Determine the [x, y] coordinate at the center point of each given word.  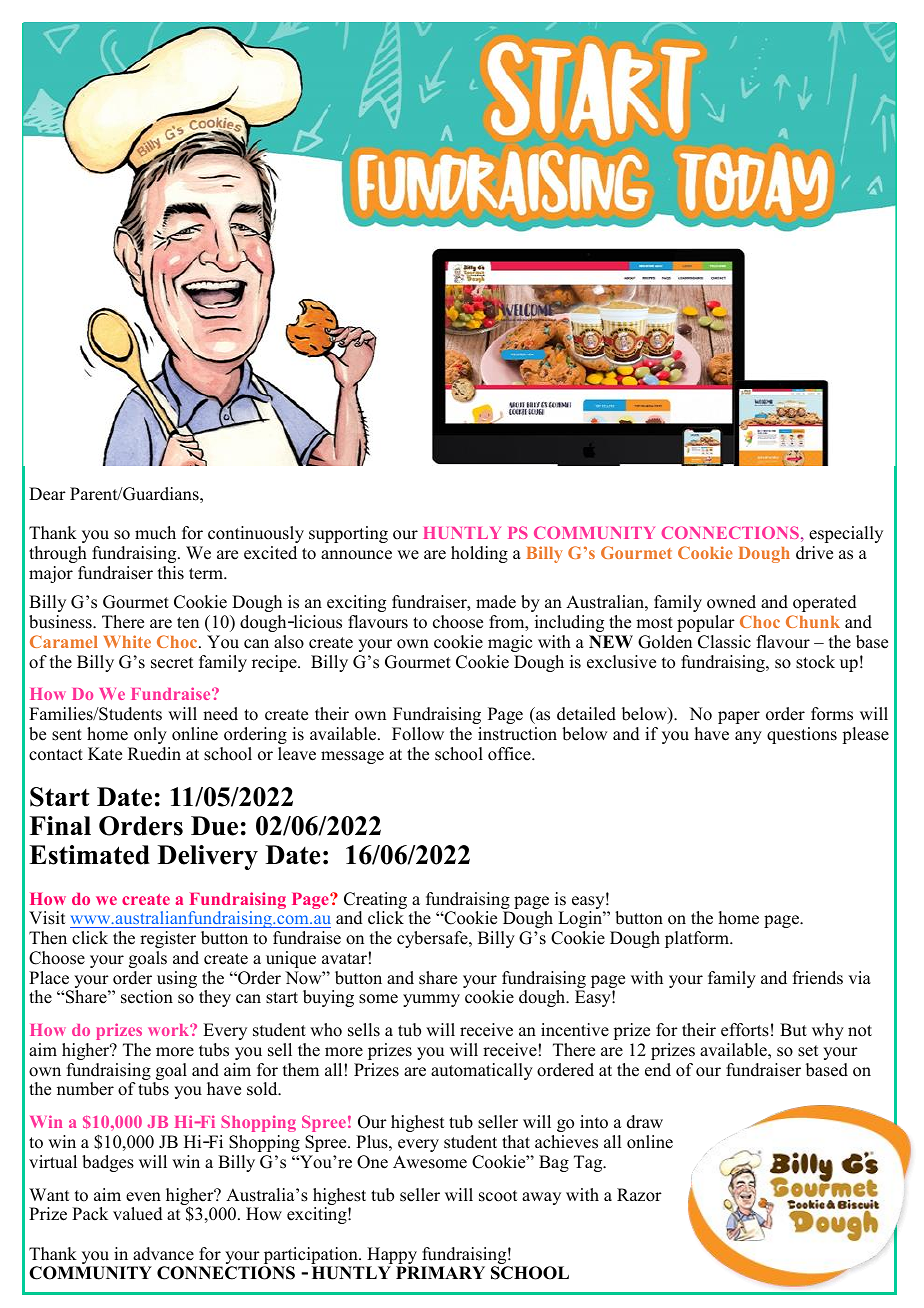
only [150, 735]
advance [163, 1254]
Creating [375, 902]
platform [698, 939]
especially [846, 534]
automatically [482, 1071]
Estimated [89, 855]
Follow [418, 734]
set [808, 1051]
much [155, 533]
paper [739, 717]
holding [479, 554]
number [85, 1089]
